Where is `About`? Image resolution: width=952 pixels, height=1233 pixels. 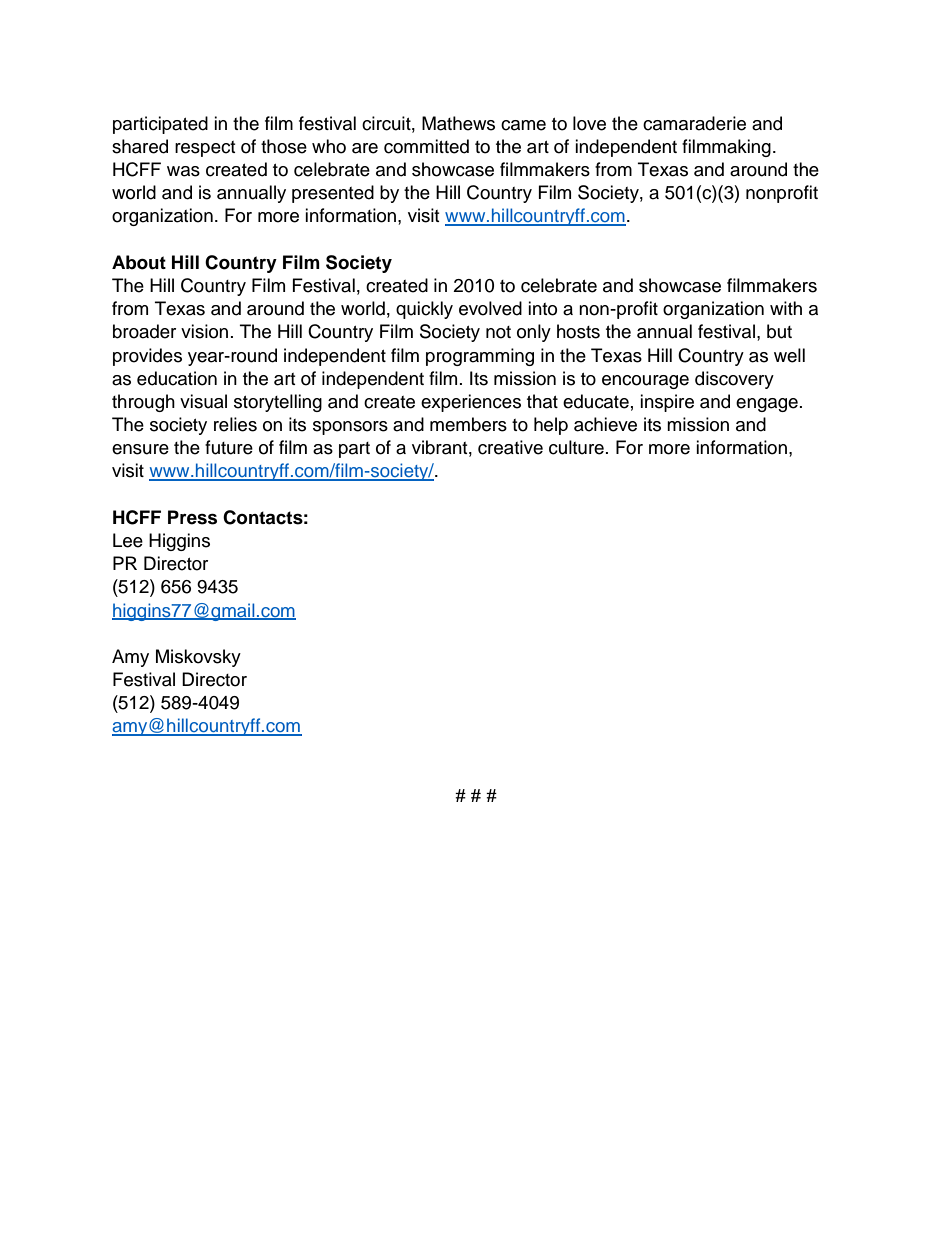 About is located at coordinates (139, 262).
